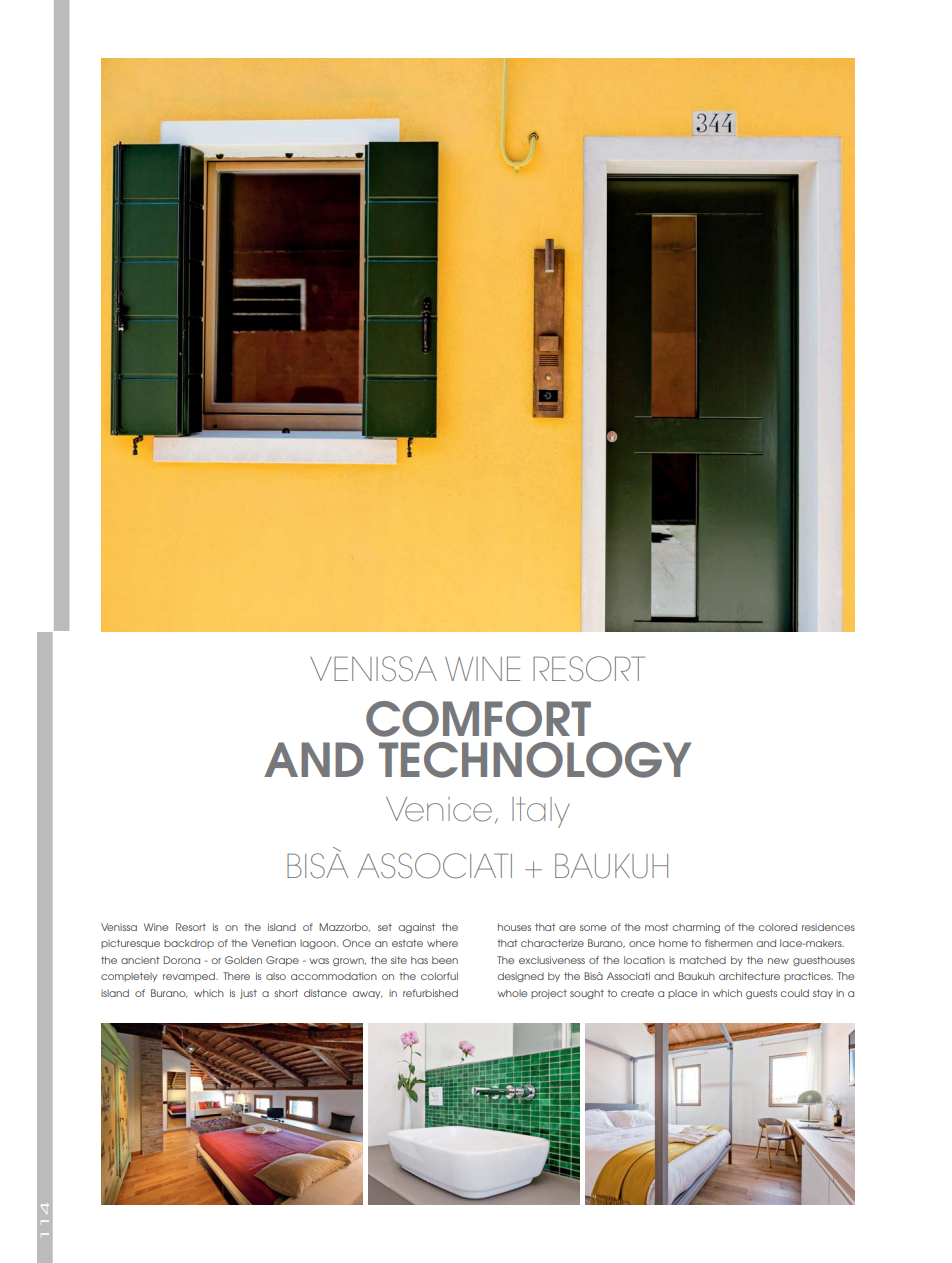  What do you see at coordinates (541, 812) in the image?
I see `Italy` at bounding box center [541, 812].
